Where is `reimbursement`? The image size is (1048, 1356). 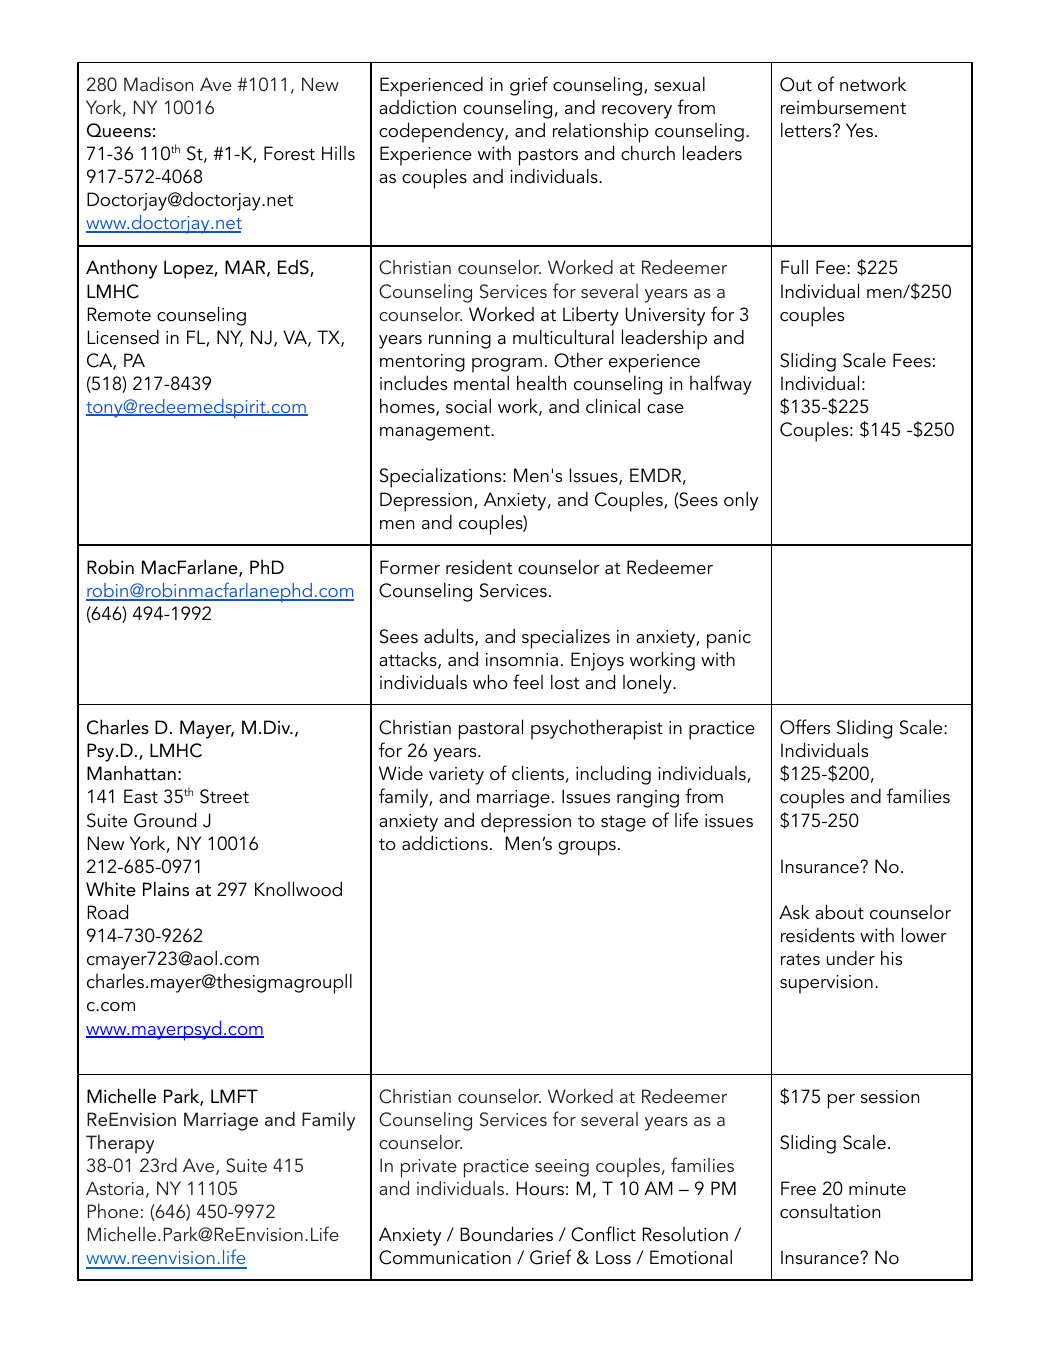 reimbursement is located at coordinates (843, 107).
